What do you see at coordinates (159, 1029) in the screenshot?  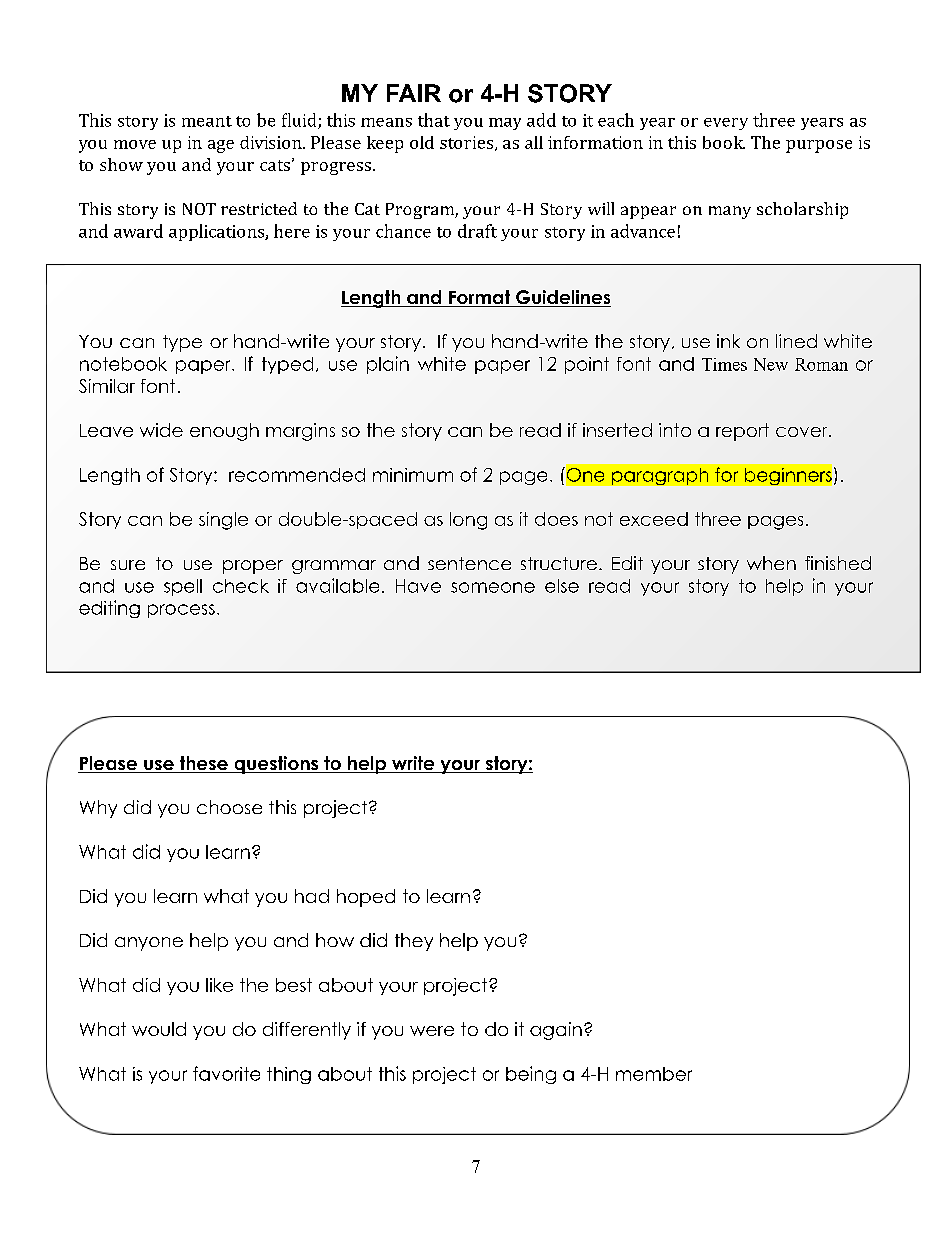 I see `would` at bounding box center [159, 1029].
